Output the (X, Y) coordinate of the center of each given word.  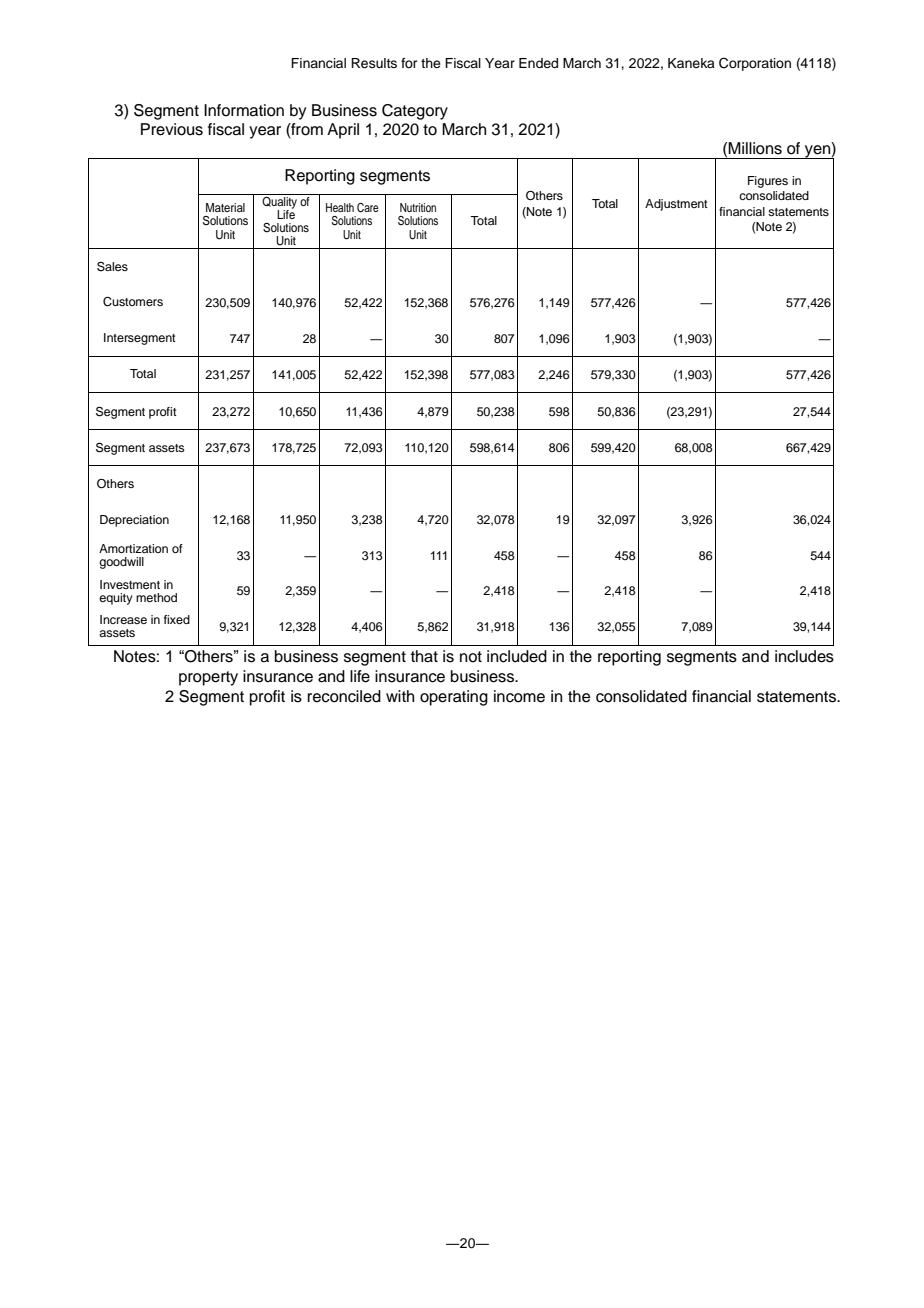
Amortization (133, 548)
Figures (768, 182)
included (517, 656)
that (424, 656)
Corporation (755, 64)
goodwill (121, 563)
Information (244, 110)
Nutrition (418, 207)
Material (225, 207)
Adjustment (676, 205)
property (208, 678)
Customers (133, 302)
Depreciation (134, 521)
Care (368, 208)
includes (804, 656)
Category (415, 112)
